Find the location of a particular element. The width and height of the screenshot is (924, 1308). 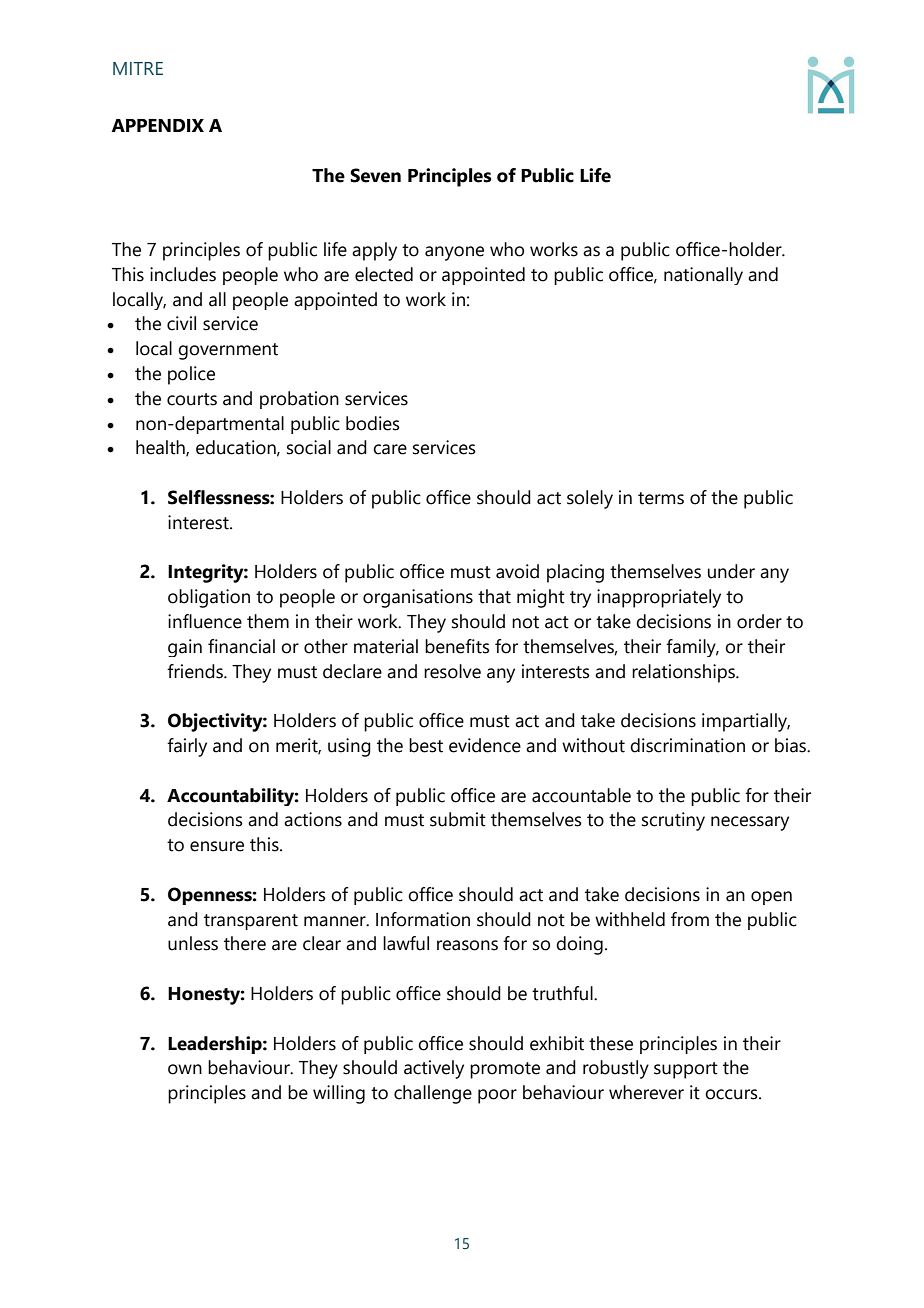

submit is located at coordinates (458, 819).
